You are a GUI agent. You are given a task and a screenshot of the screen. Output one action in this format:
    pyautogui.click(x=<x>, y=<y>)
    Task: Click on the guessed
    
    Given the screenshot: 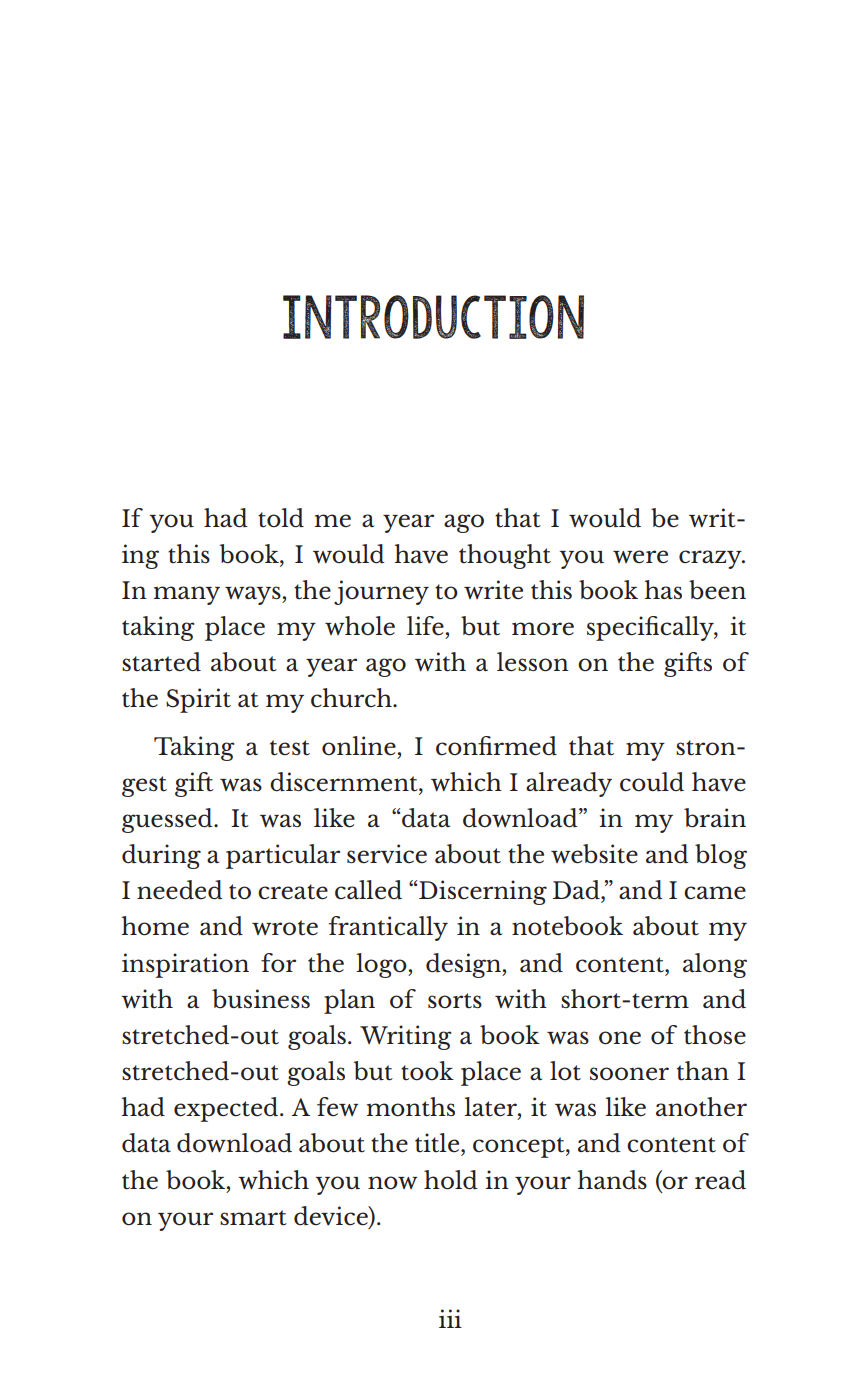 What is the action you would take?
    pyautogui.click(x=168, y=820)
